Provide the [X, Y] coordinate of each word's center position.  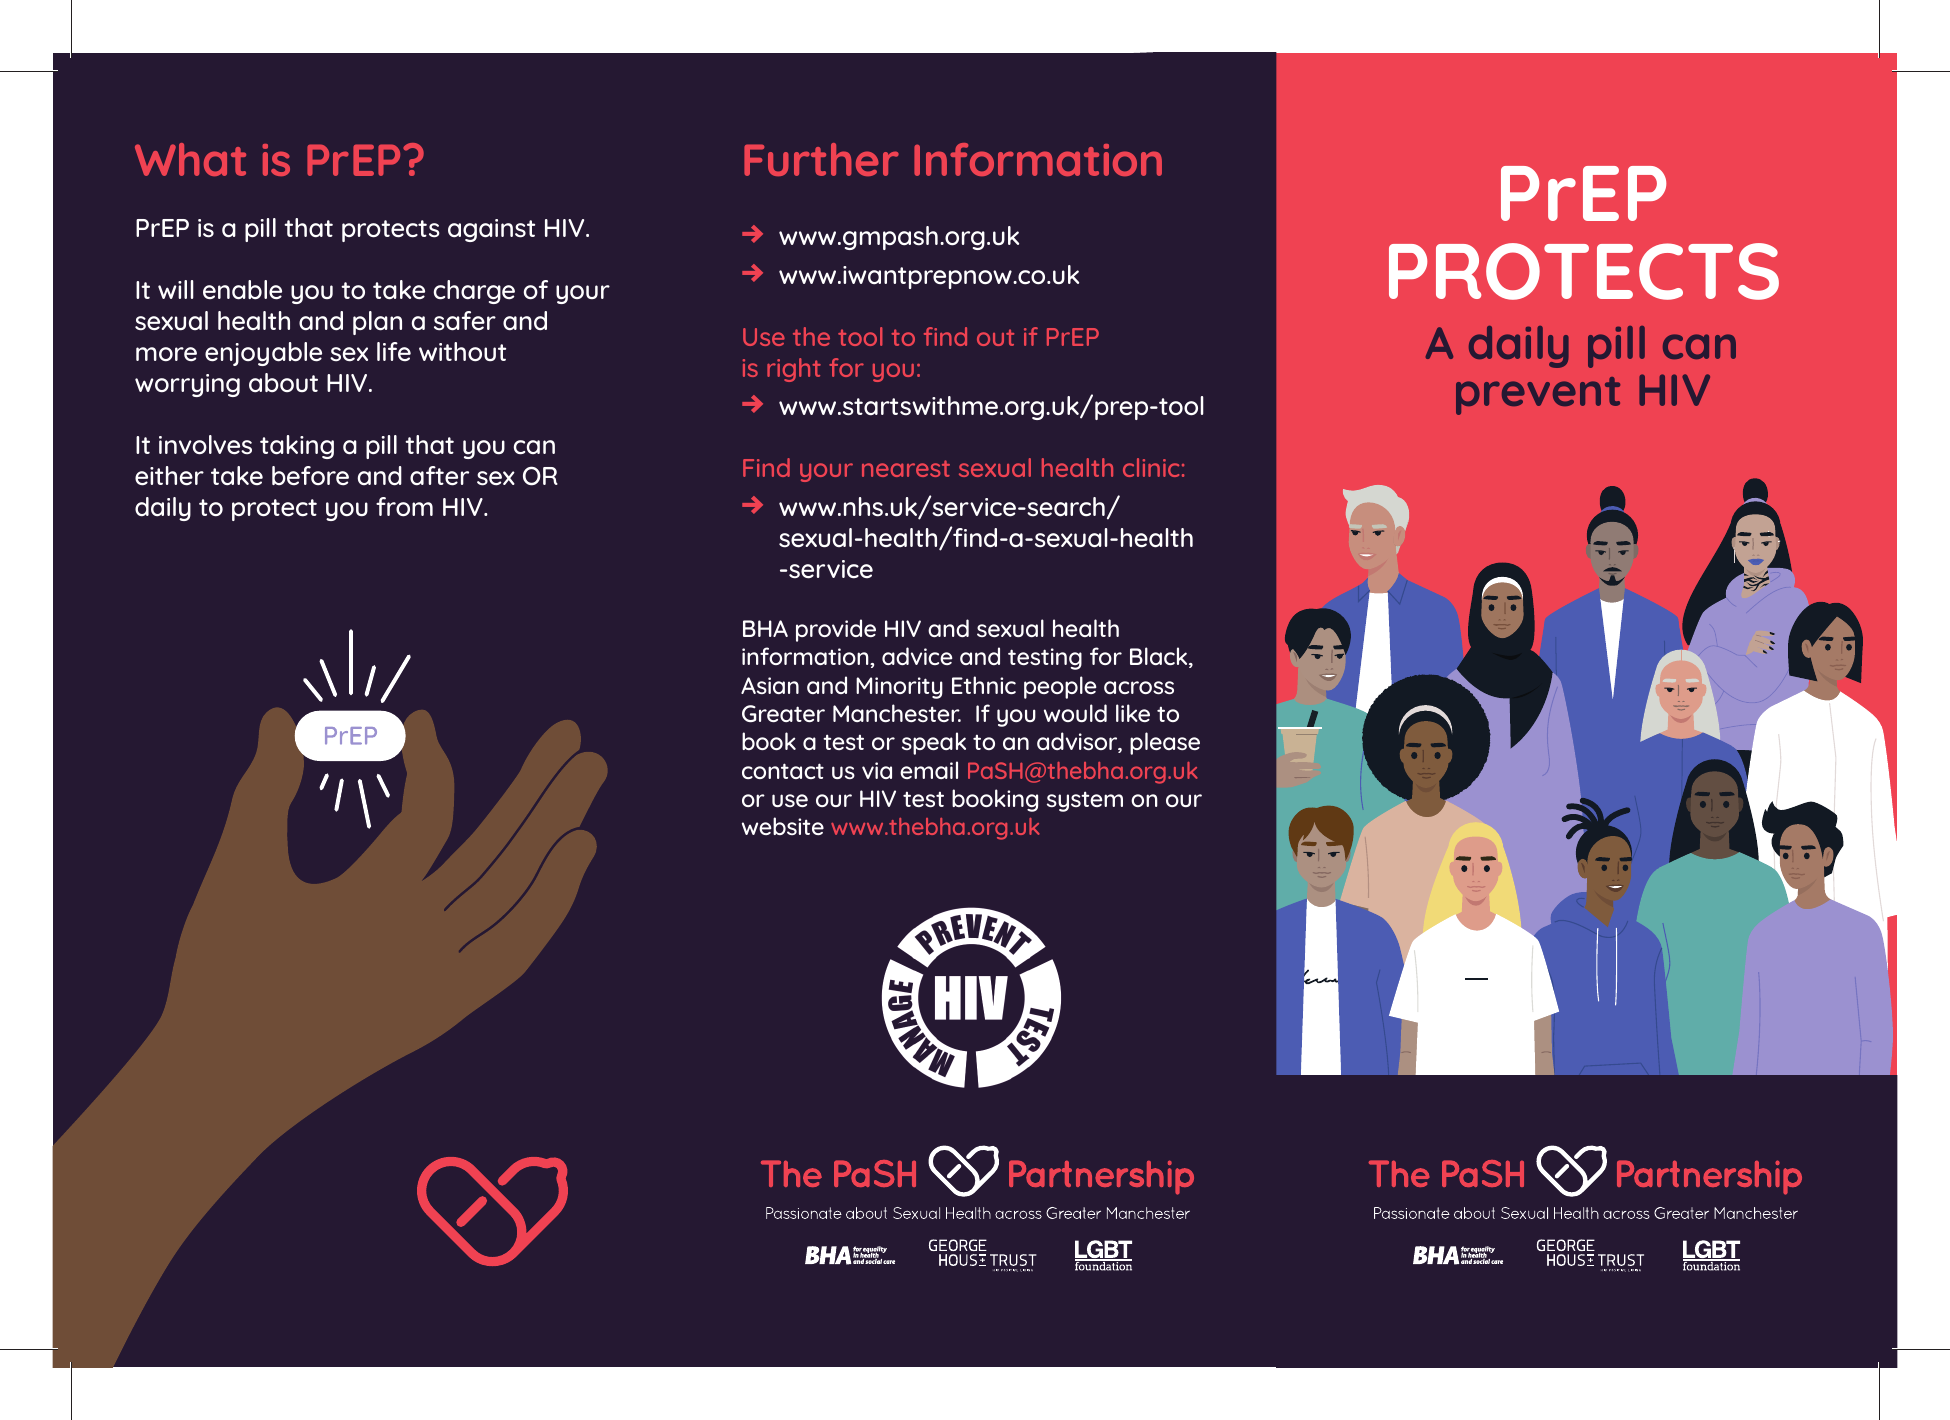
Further [821, 159]
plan [377, 323]
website [783, 826]
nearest [906, 468]
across [1139, 687]
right [794, 370]
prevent [1538, 396]
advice [917, 656]
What [190, 159]
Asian [770, 685]
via [877, 770]
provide [836, 630]
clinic [1151, 467]
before [310, 476]
